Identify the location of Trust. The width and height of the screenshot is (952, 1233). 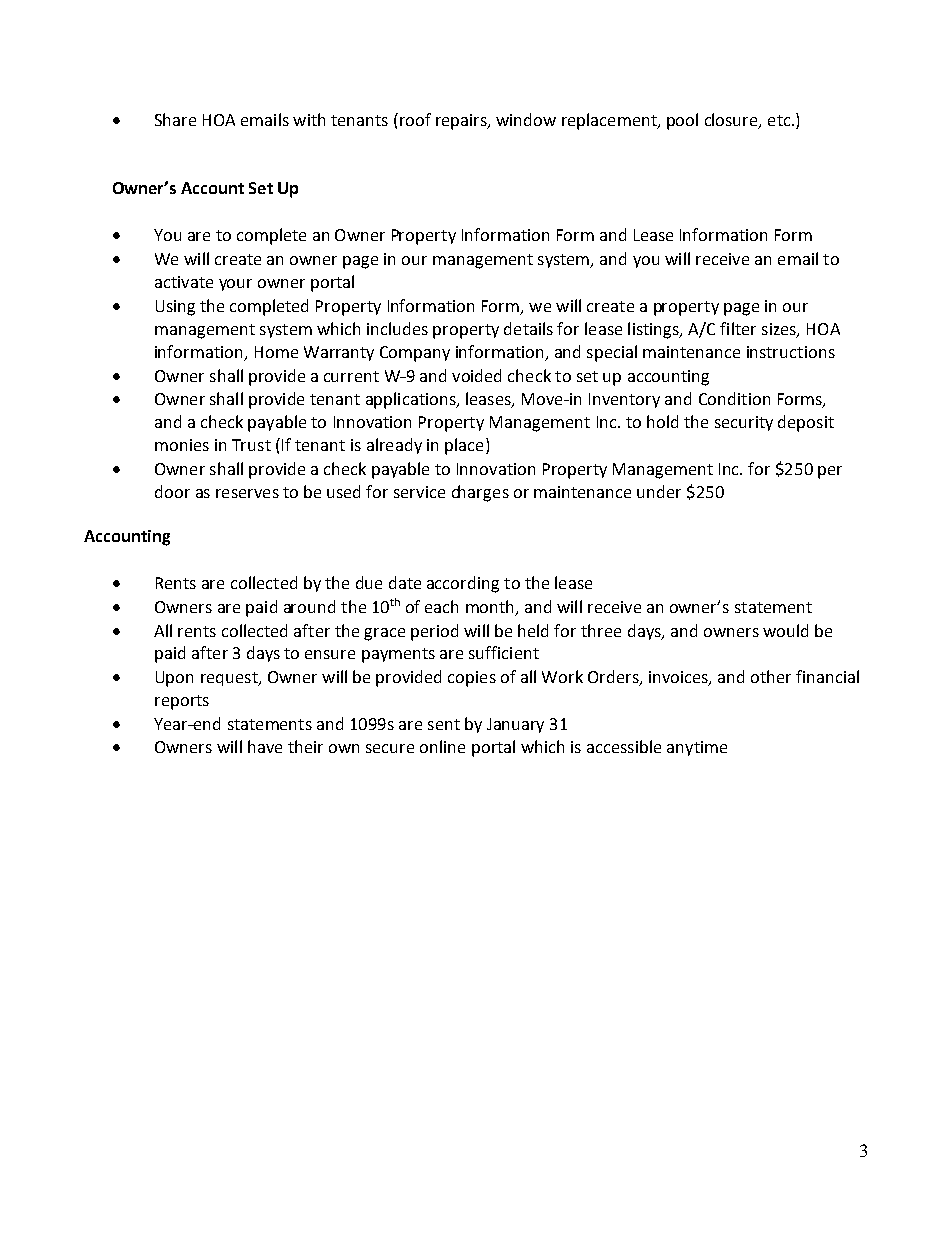
(251, 445).
